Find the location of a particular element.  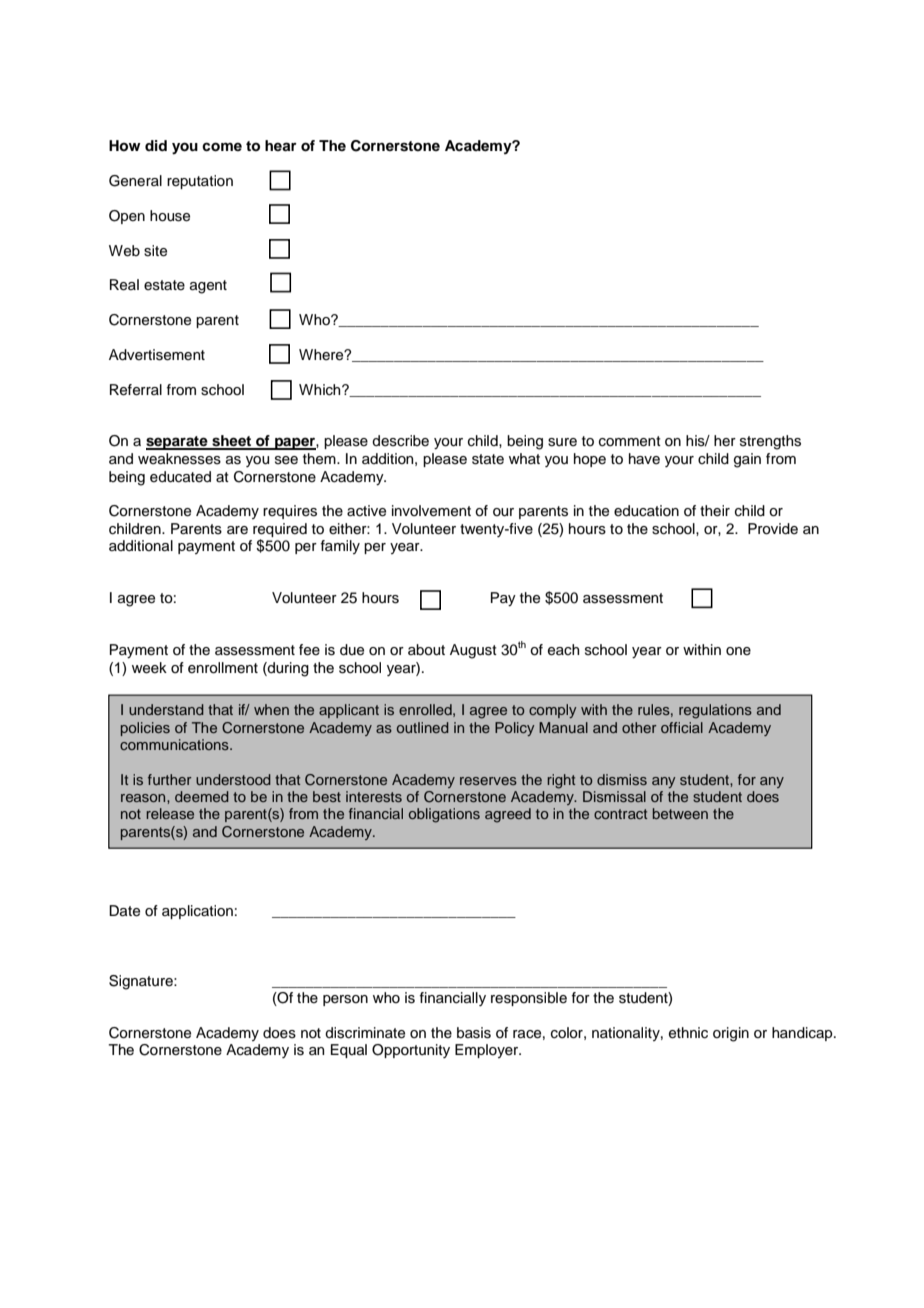

hear is located at coordinates (281, 145).
